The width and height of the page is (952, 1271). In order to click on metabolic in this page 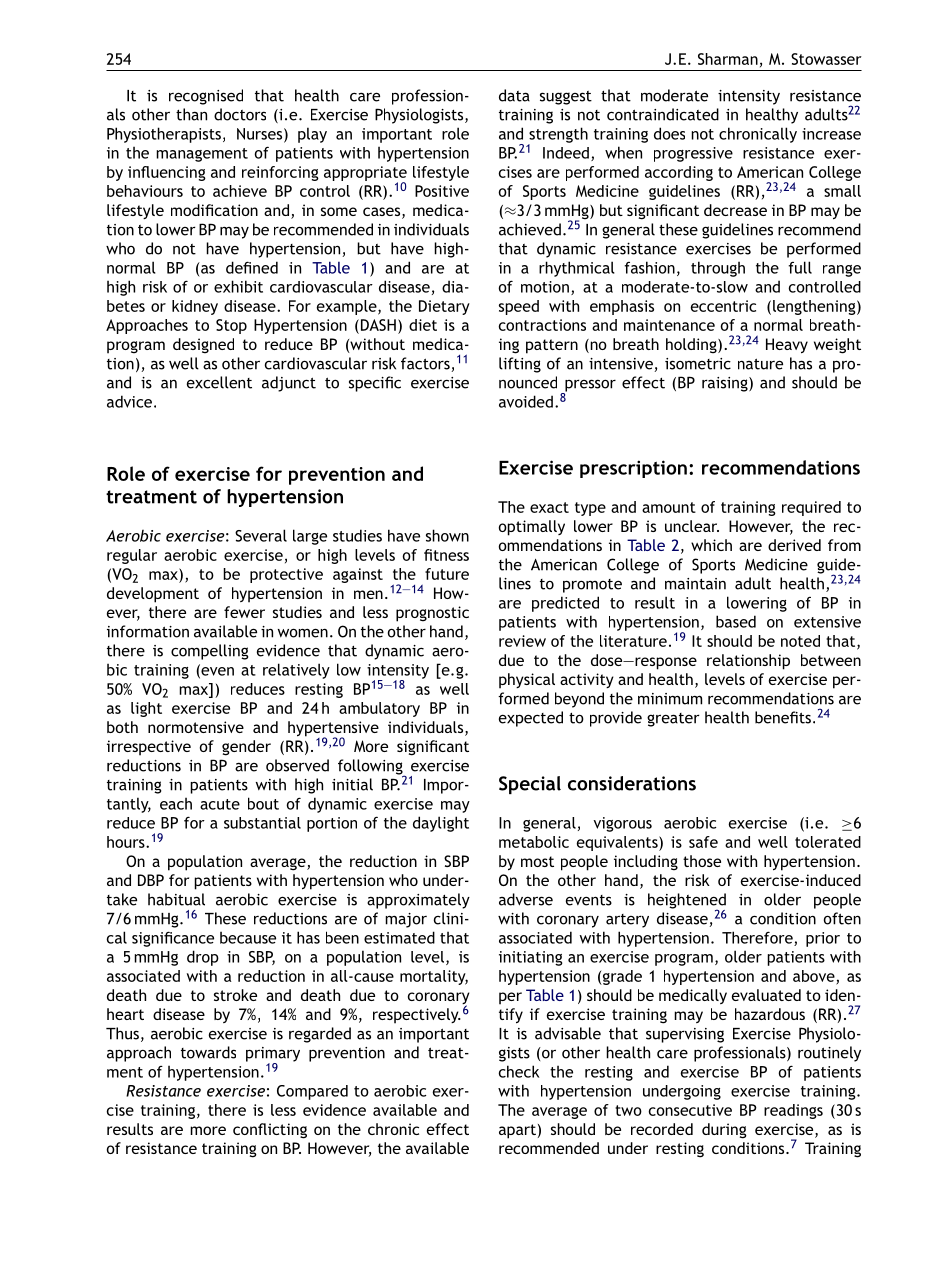, I will do `click(534, 842)`.
